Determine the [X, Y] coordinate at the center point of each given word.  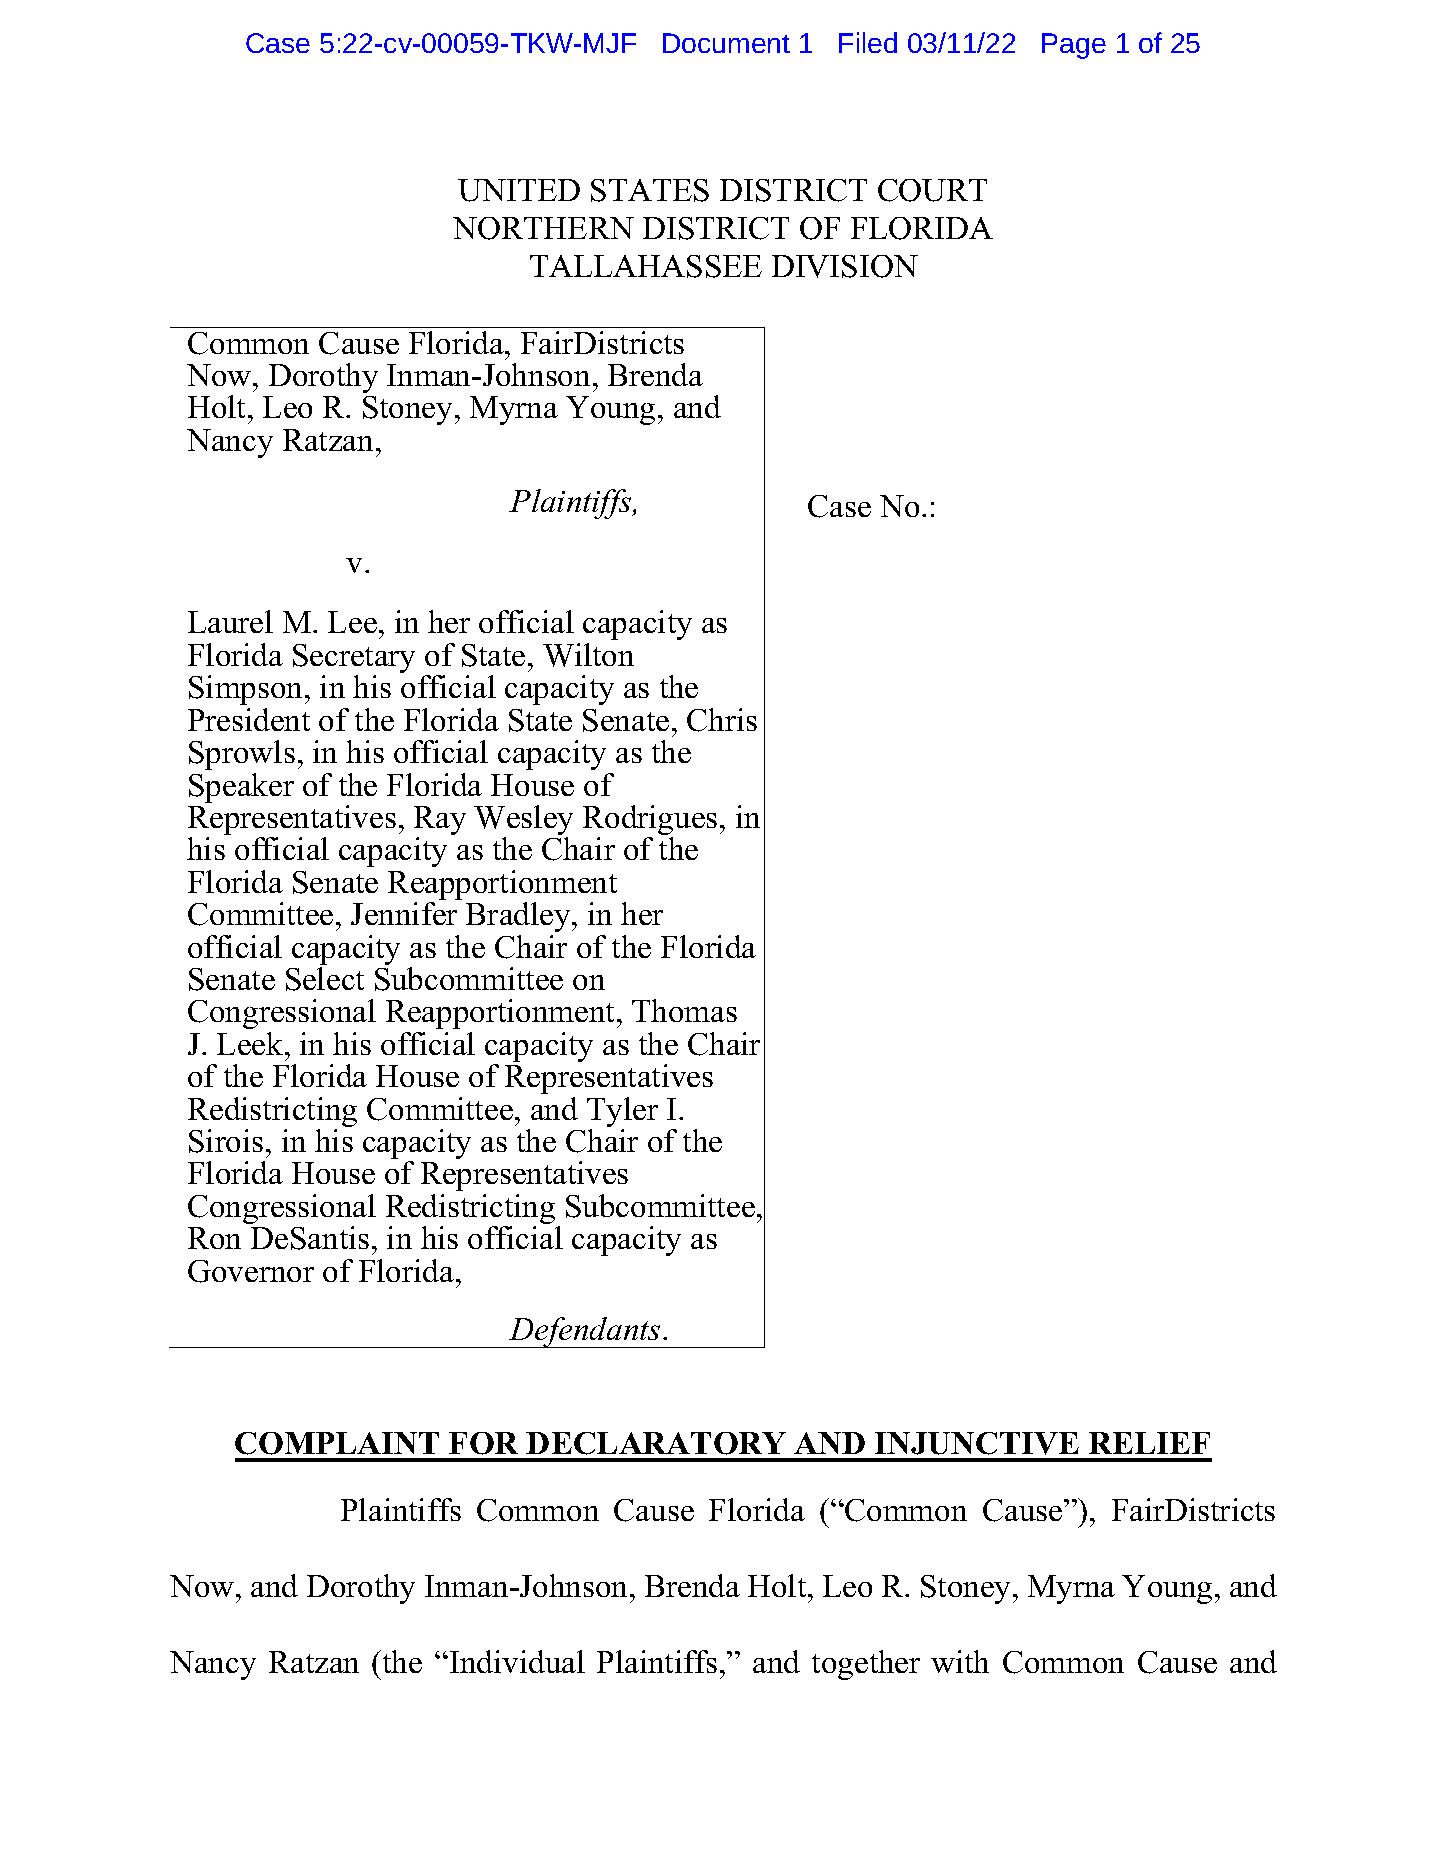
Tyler [622, 1113]
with [960, 1661]
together [866, 1665]
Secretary [354, 660]
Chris [722, 720]
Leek [251, 1043]
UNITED [519, 190]
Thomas [684, 1010]
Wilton [588, 655]
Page [1074, 46]
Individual [517, 1661]
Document [726, 43]
